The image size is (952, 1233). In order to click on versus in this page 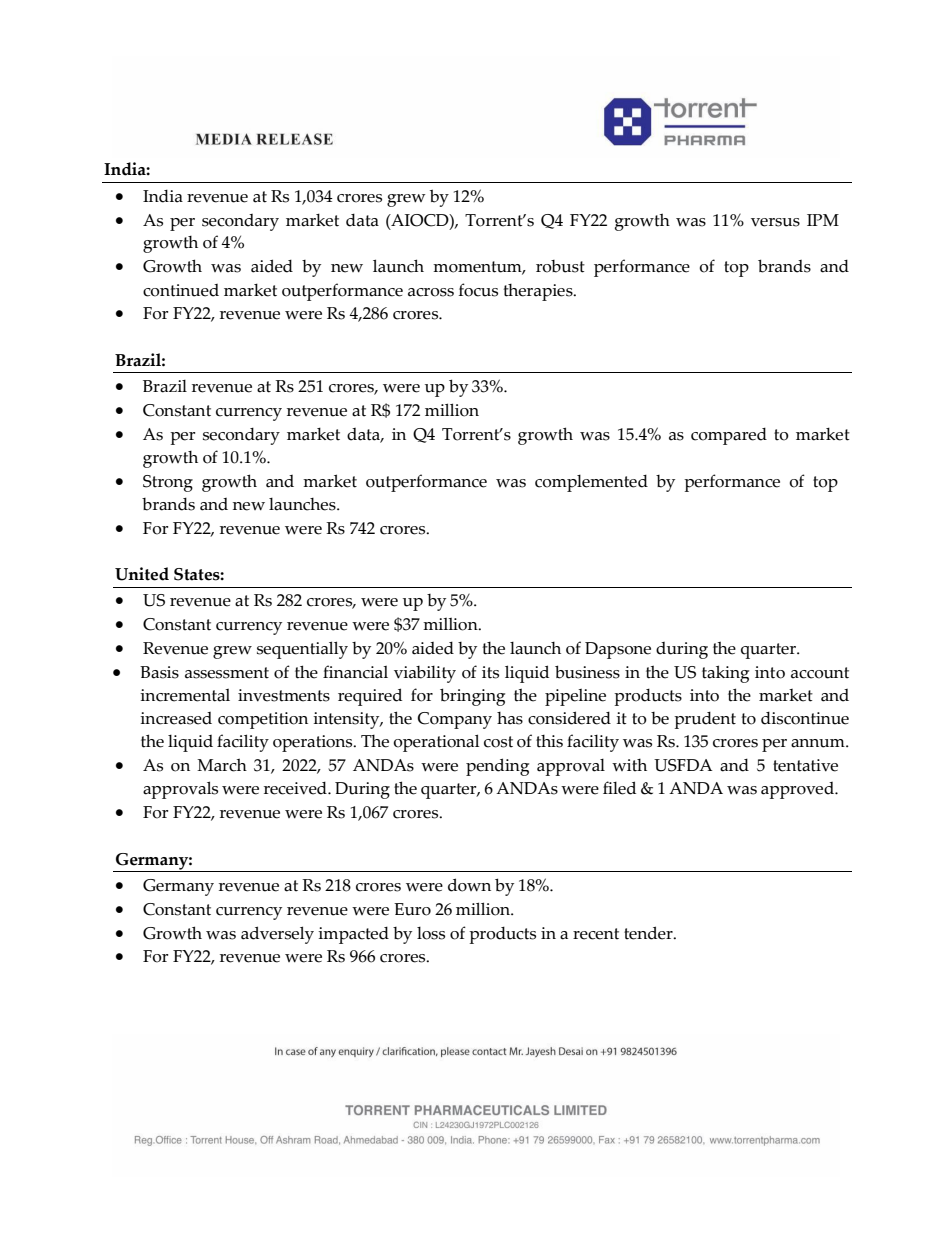, I will do `click(775, 222)`.
